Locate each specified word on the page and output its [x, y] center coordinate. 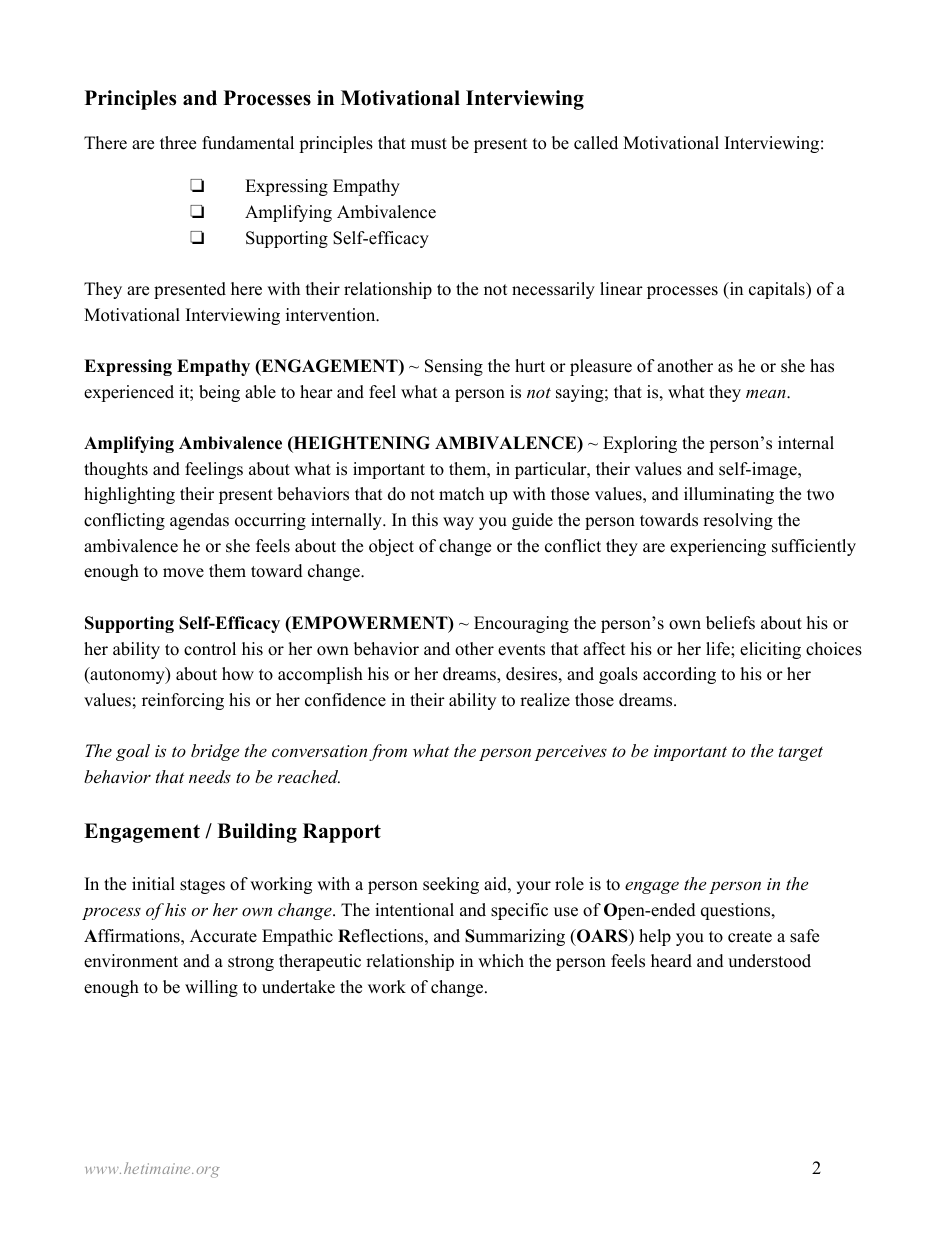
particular [552, 470]
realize [545, 700]
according [679, 675]
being [219, 393]
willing [211, 988]
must [429, 144]
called [596, 143]
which [501, 961]
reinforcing [183, 701]
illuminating [729, 495]
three [178, 143]
